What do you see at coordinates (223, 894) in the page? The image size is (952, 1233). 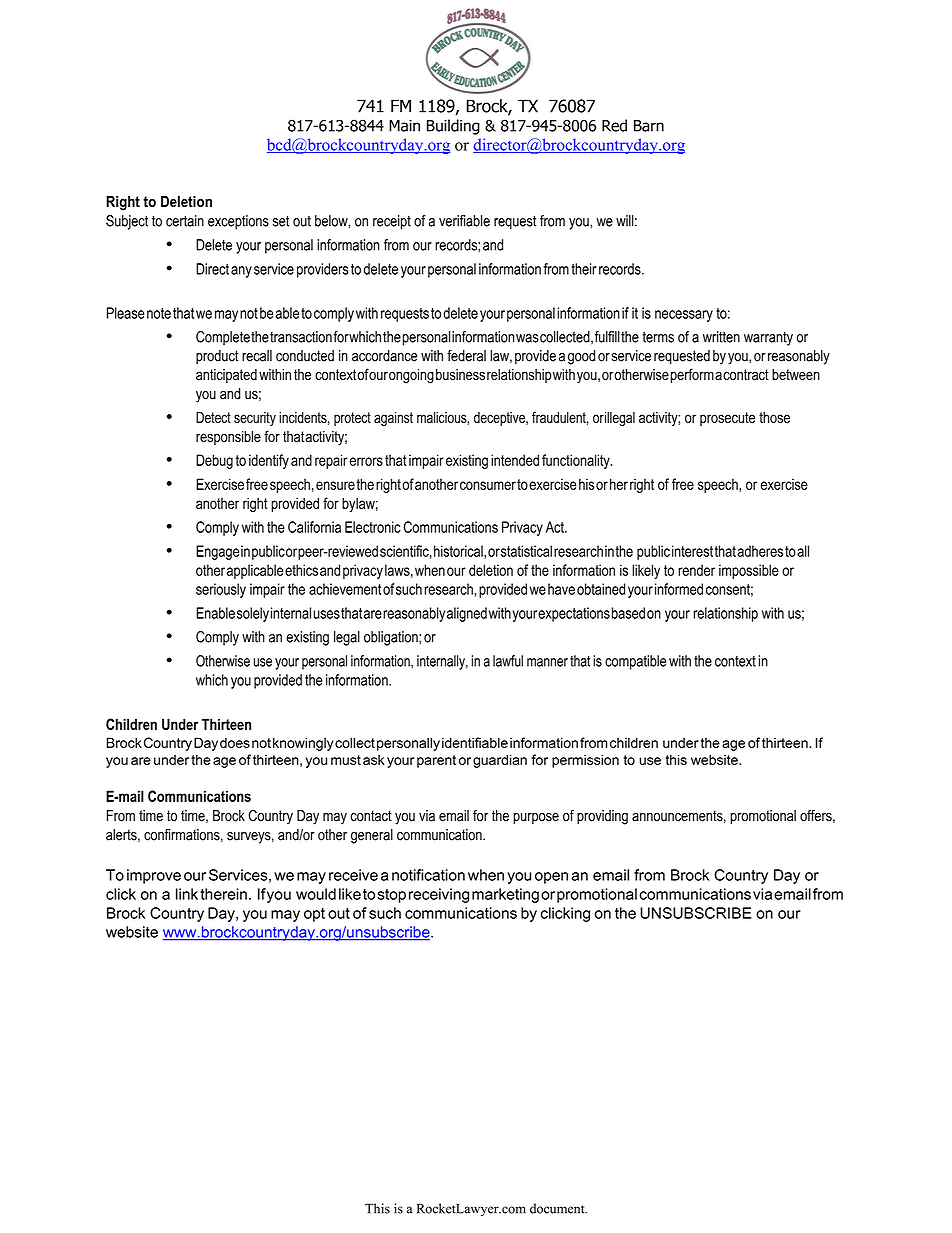 I see `therein` at bounding box center [223, 894].
